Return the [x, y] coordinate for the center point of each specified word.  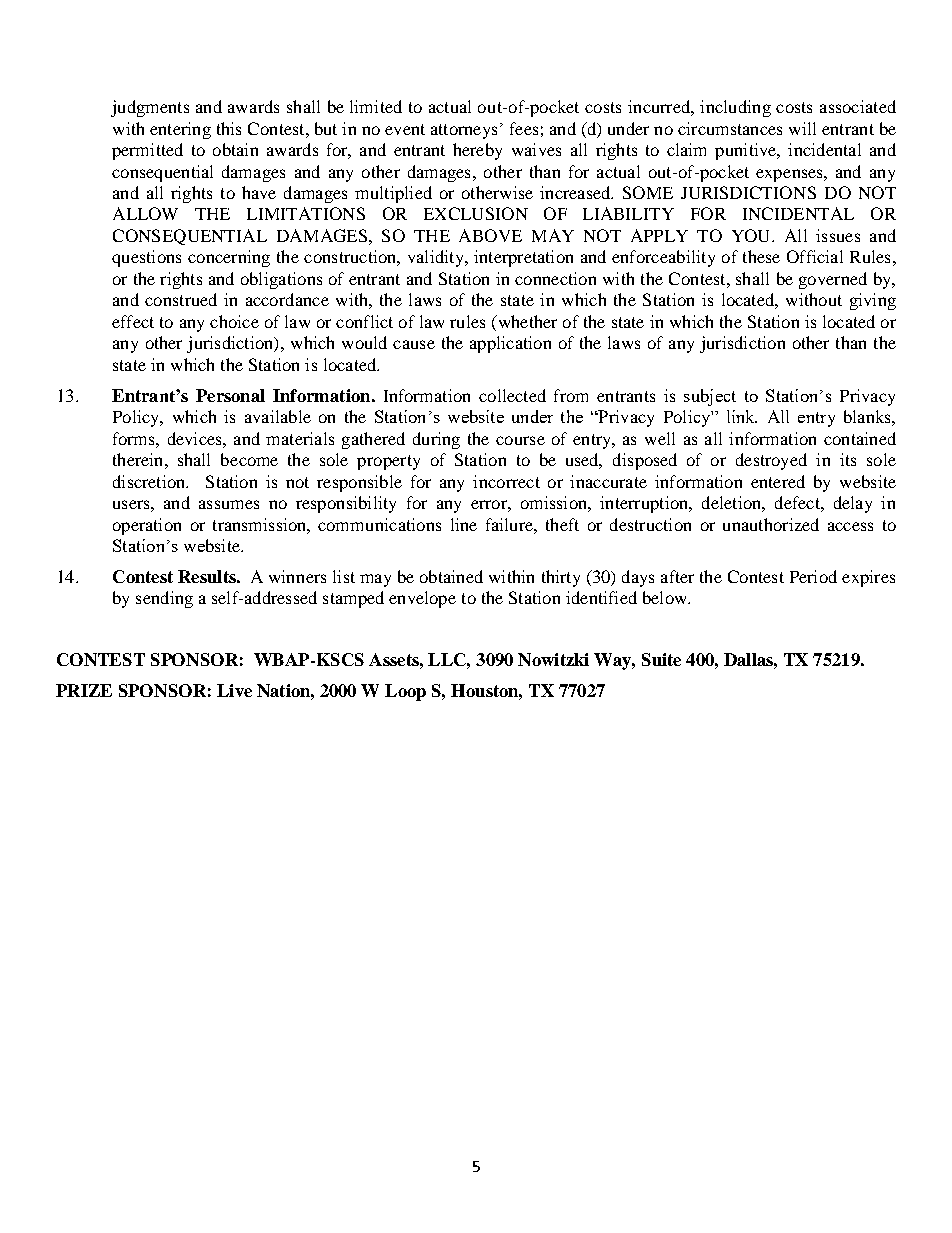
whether [526, 321]
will [802, 128]
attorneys [464, 131]
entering [180, 130]
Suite [661, 659]
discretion [150, 481]
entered [778, 481]
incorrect [506, 481]
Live [234, 690]
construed [181, 299]
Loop [405, 692]
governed [833, 280]
